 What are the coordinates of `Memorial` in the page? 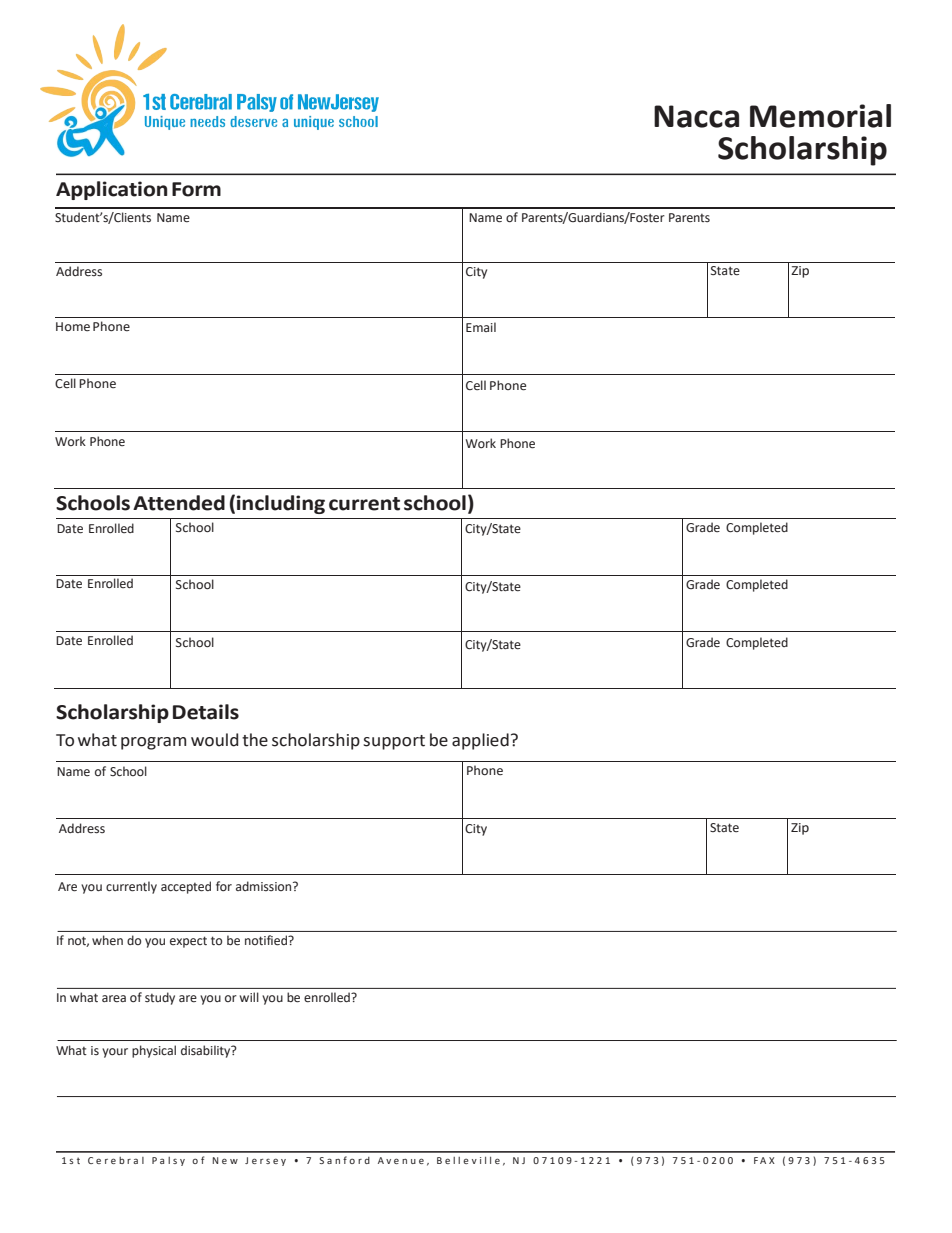 It's located at (820, 116).
